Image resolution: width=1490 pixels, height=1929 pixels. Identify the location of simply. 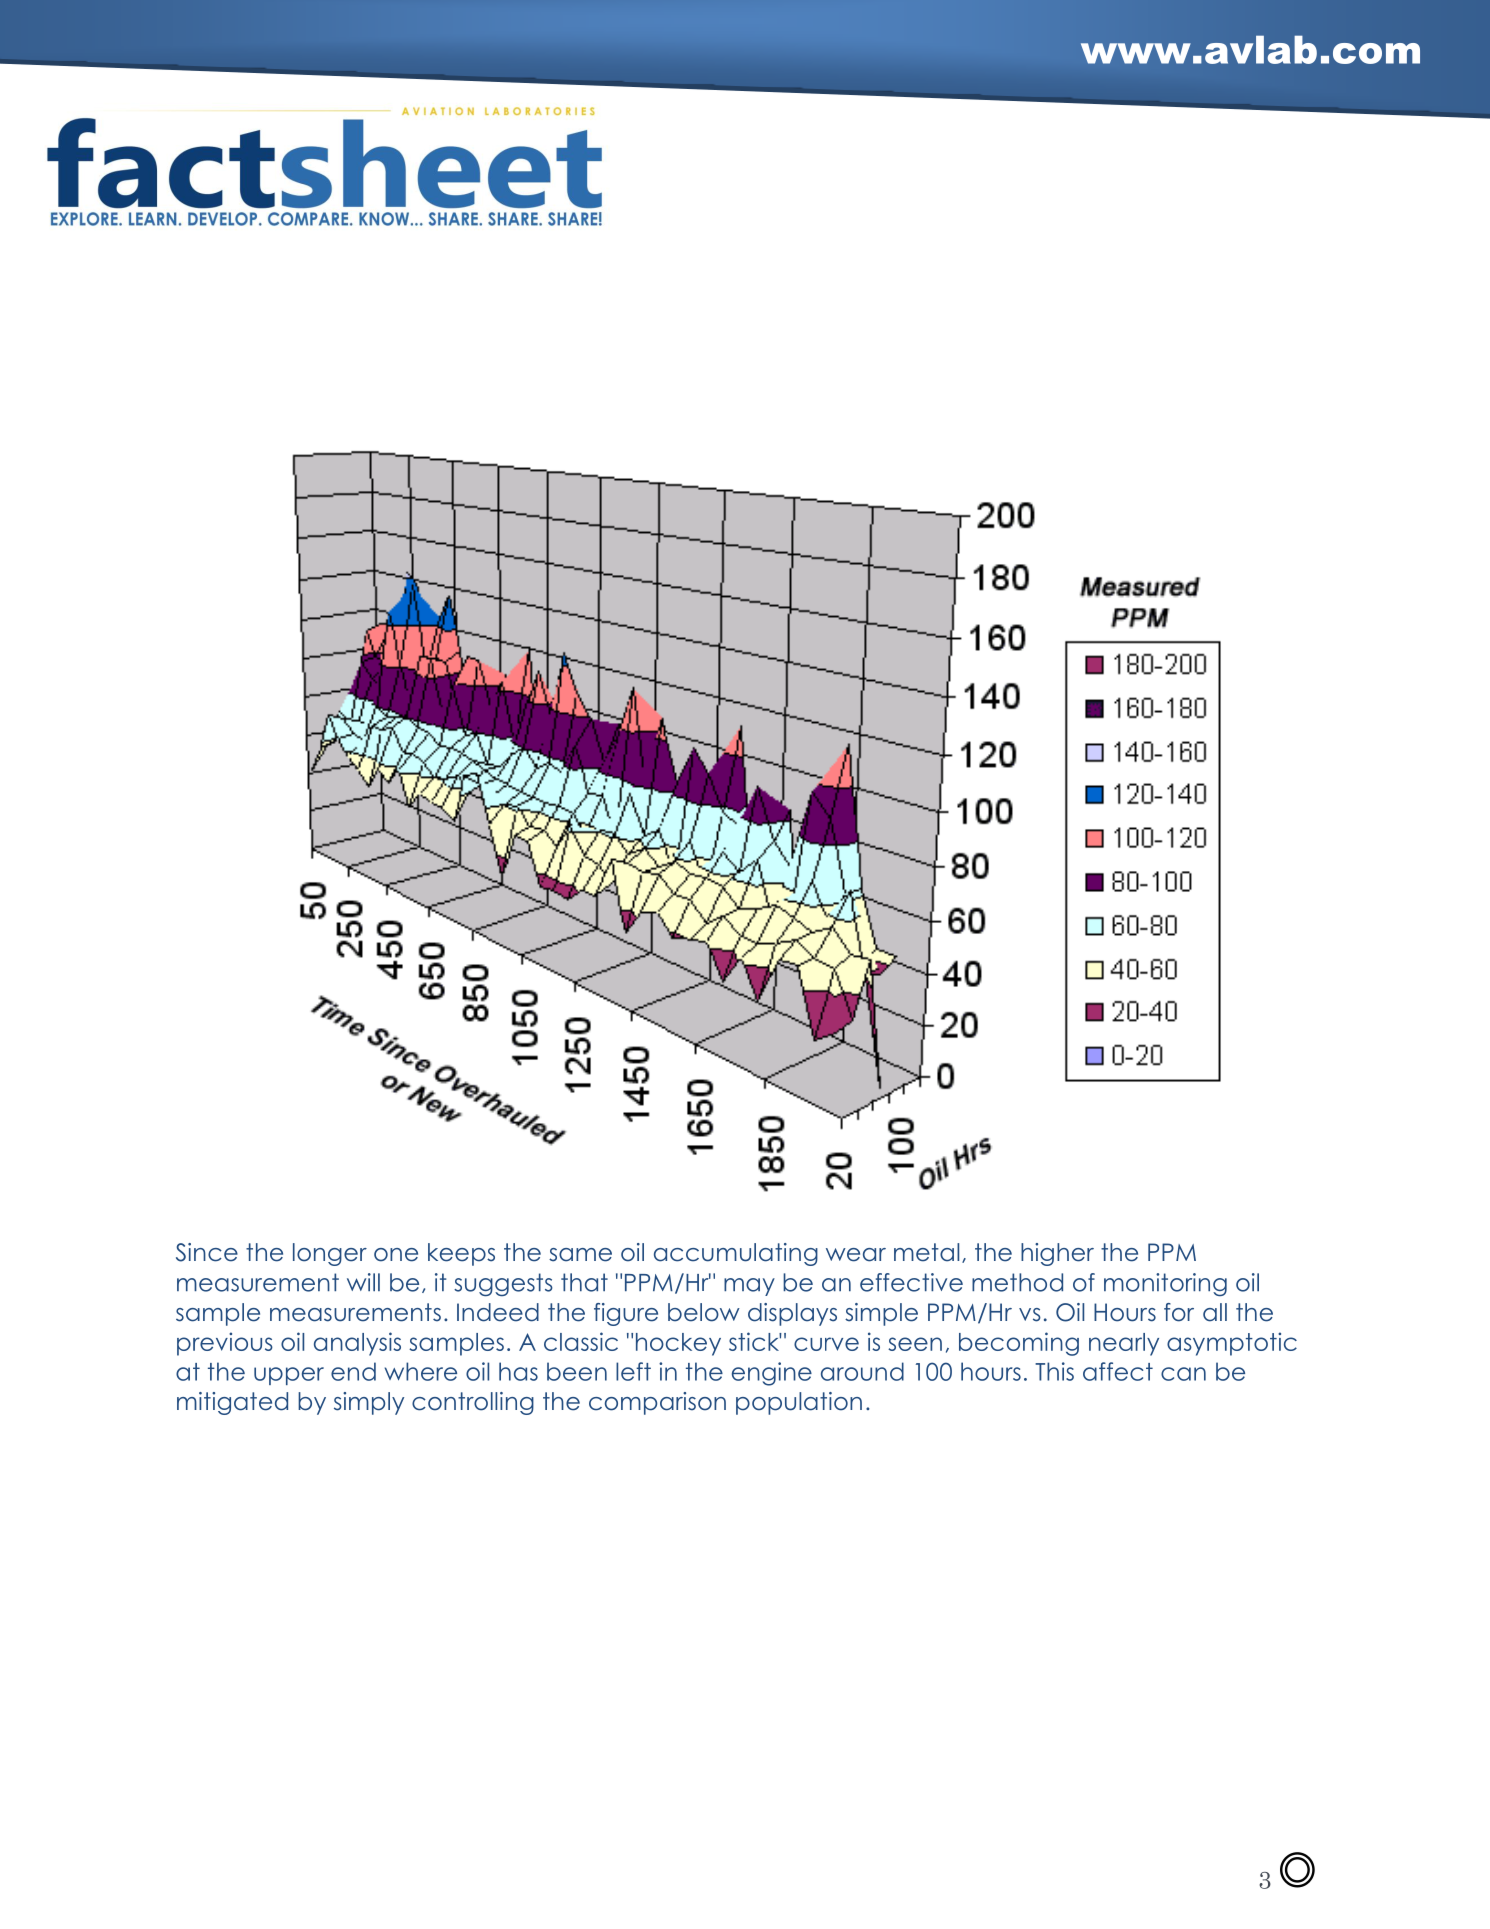
(369, 1403).
